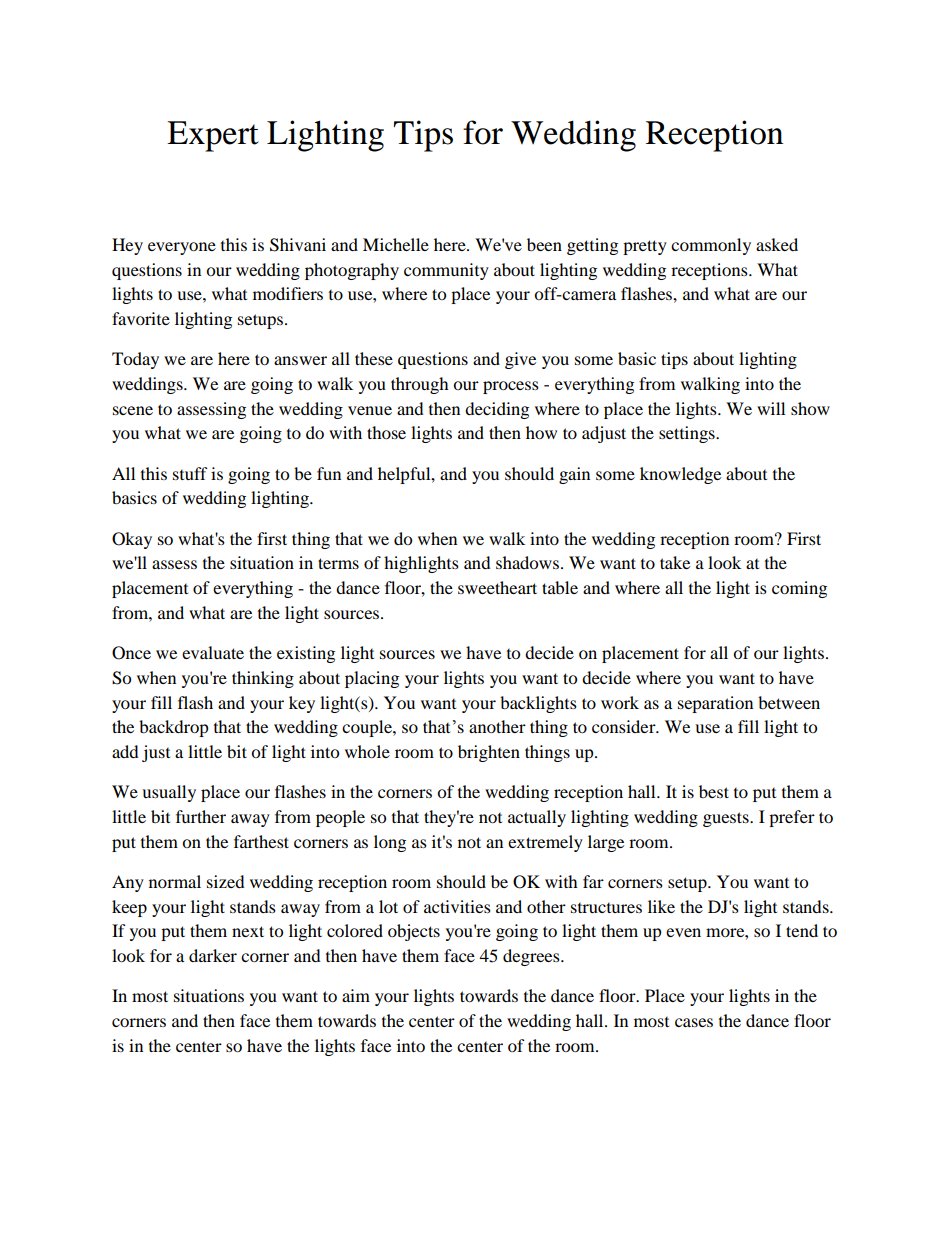  Describe the element at coordinates (213, 955) in the document. I see `darker` at that location.
